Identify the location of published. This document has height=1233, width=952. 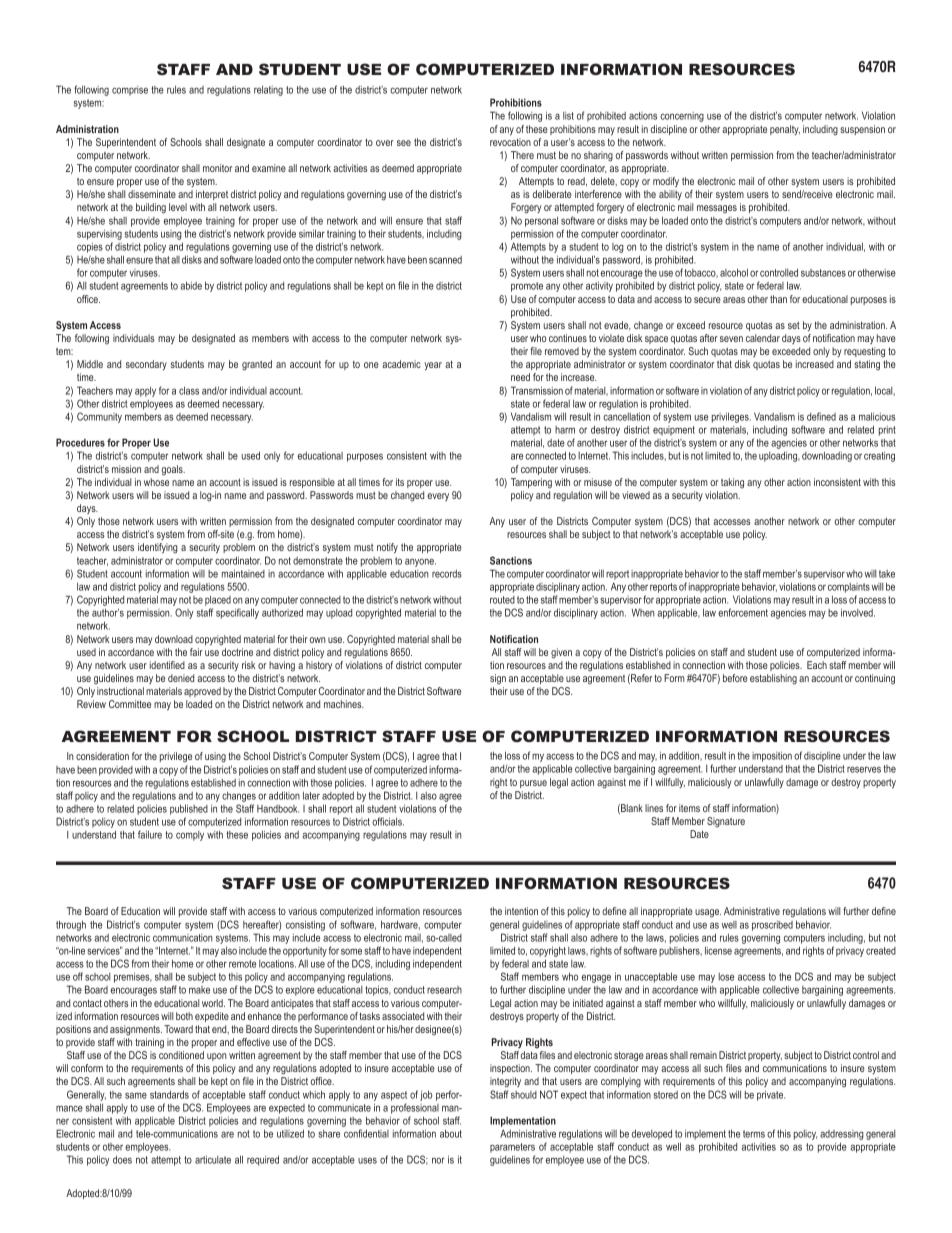
(189, 809).
